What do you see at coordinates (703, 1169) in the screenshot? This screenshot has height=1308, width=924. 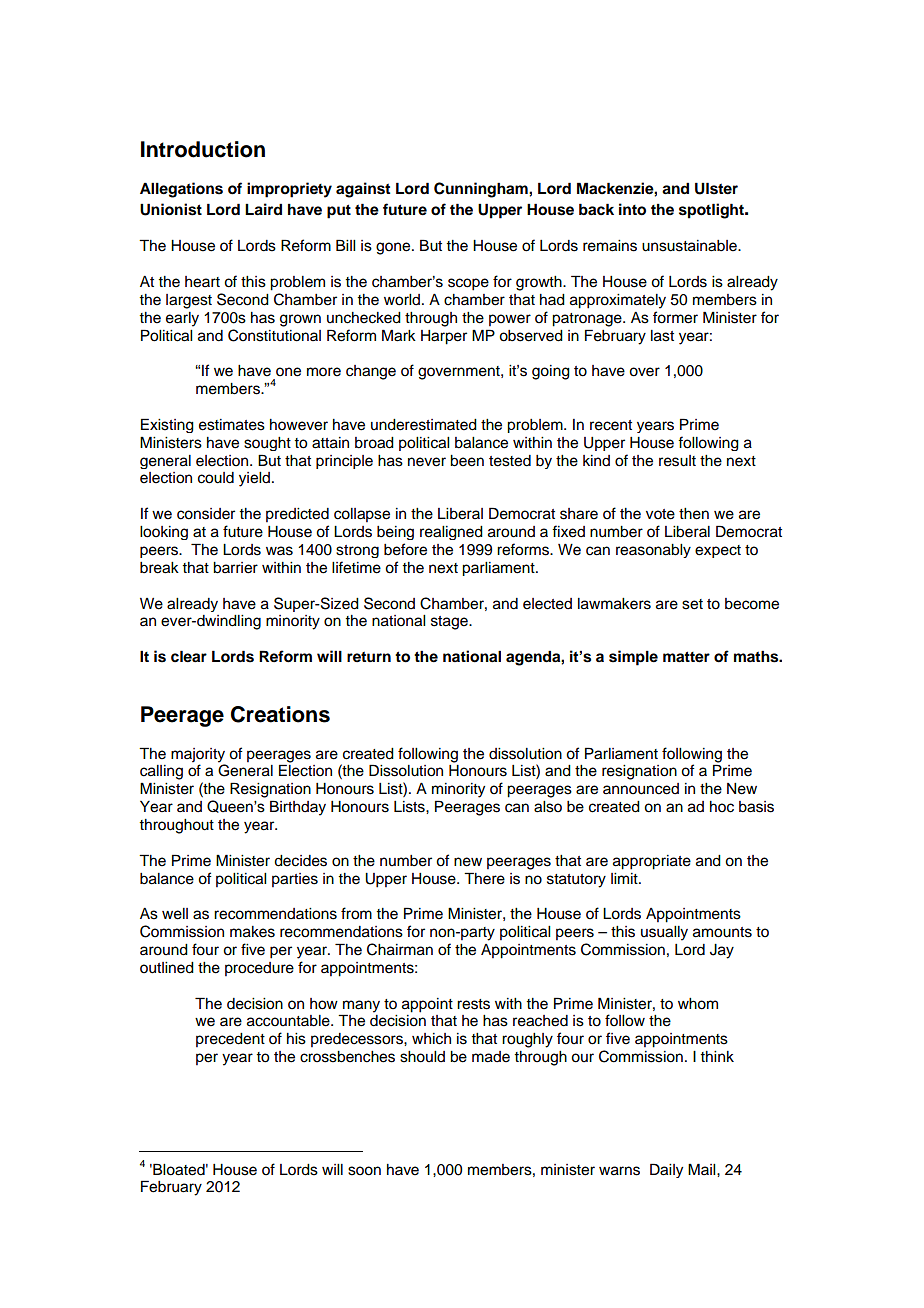 I see `Mail` at bounding box center [703, 1169].
